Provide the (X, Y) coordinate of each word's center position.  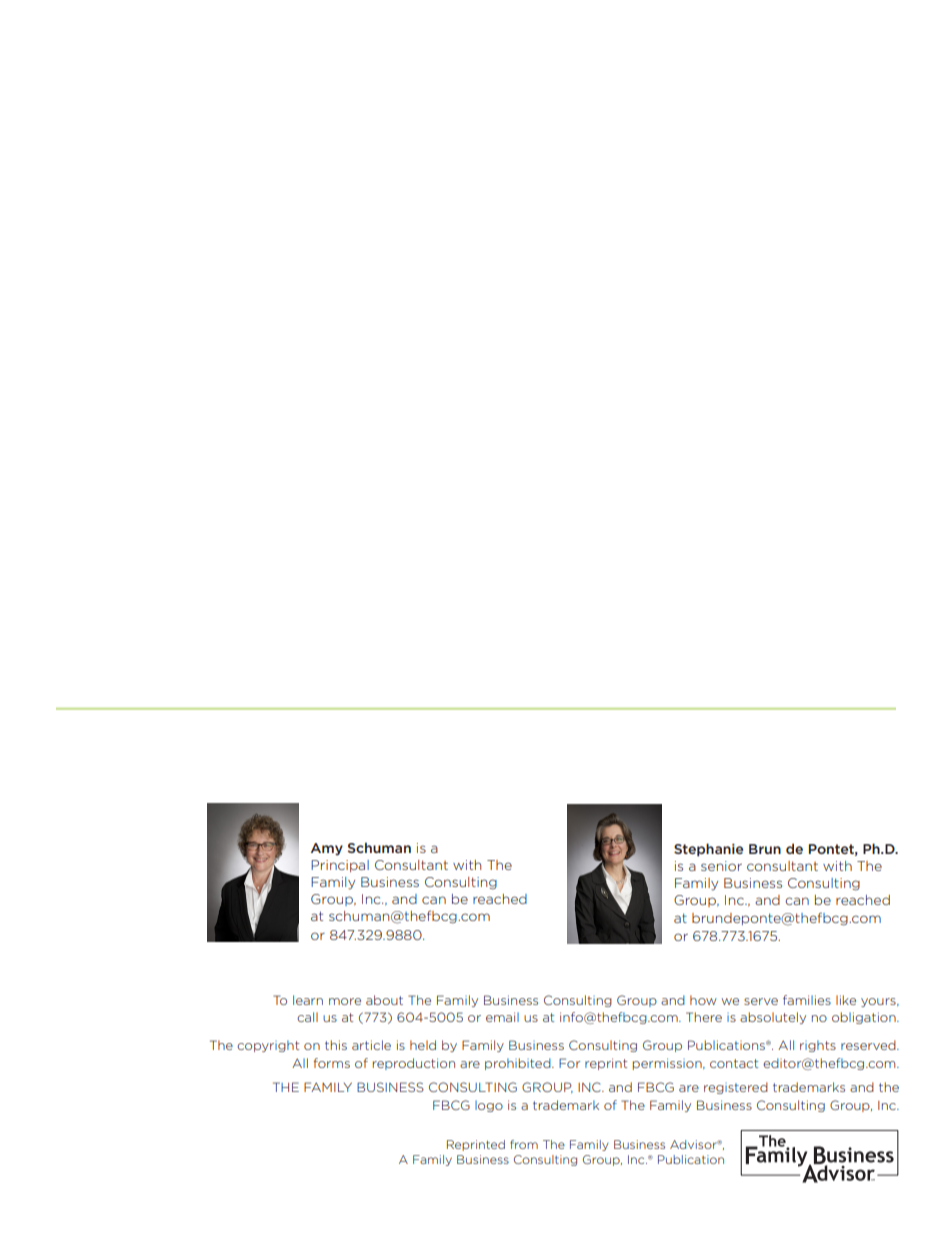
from (524, 1144)
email (502, 1017)
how (703, 1000)
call (307, 1017)
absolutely (773, 1018)
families (807, 1000)
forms (331, 1063)
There (704, 1017)
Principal (340, 866)
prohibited (519, 1064)
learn (308, 1000)
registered (736, 1088)
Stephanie (708, 850)
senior (721, 866)
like (846, 1000)
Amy (327, 849)
